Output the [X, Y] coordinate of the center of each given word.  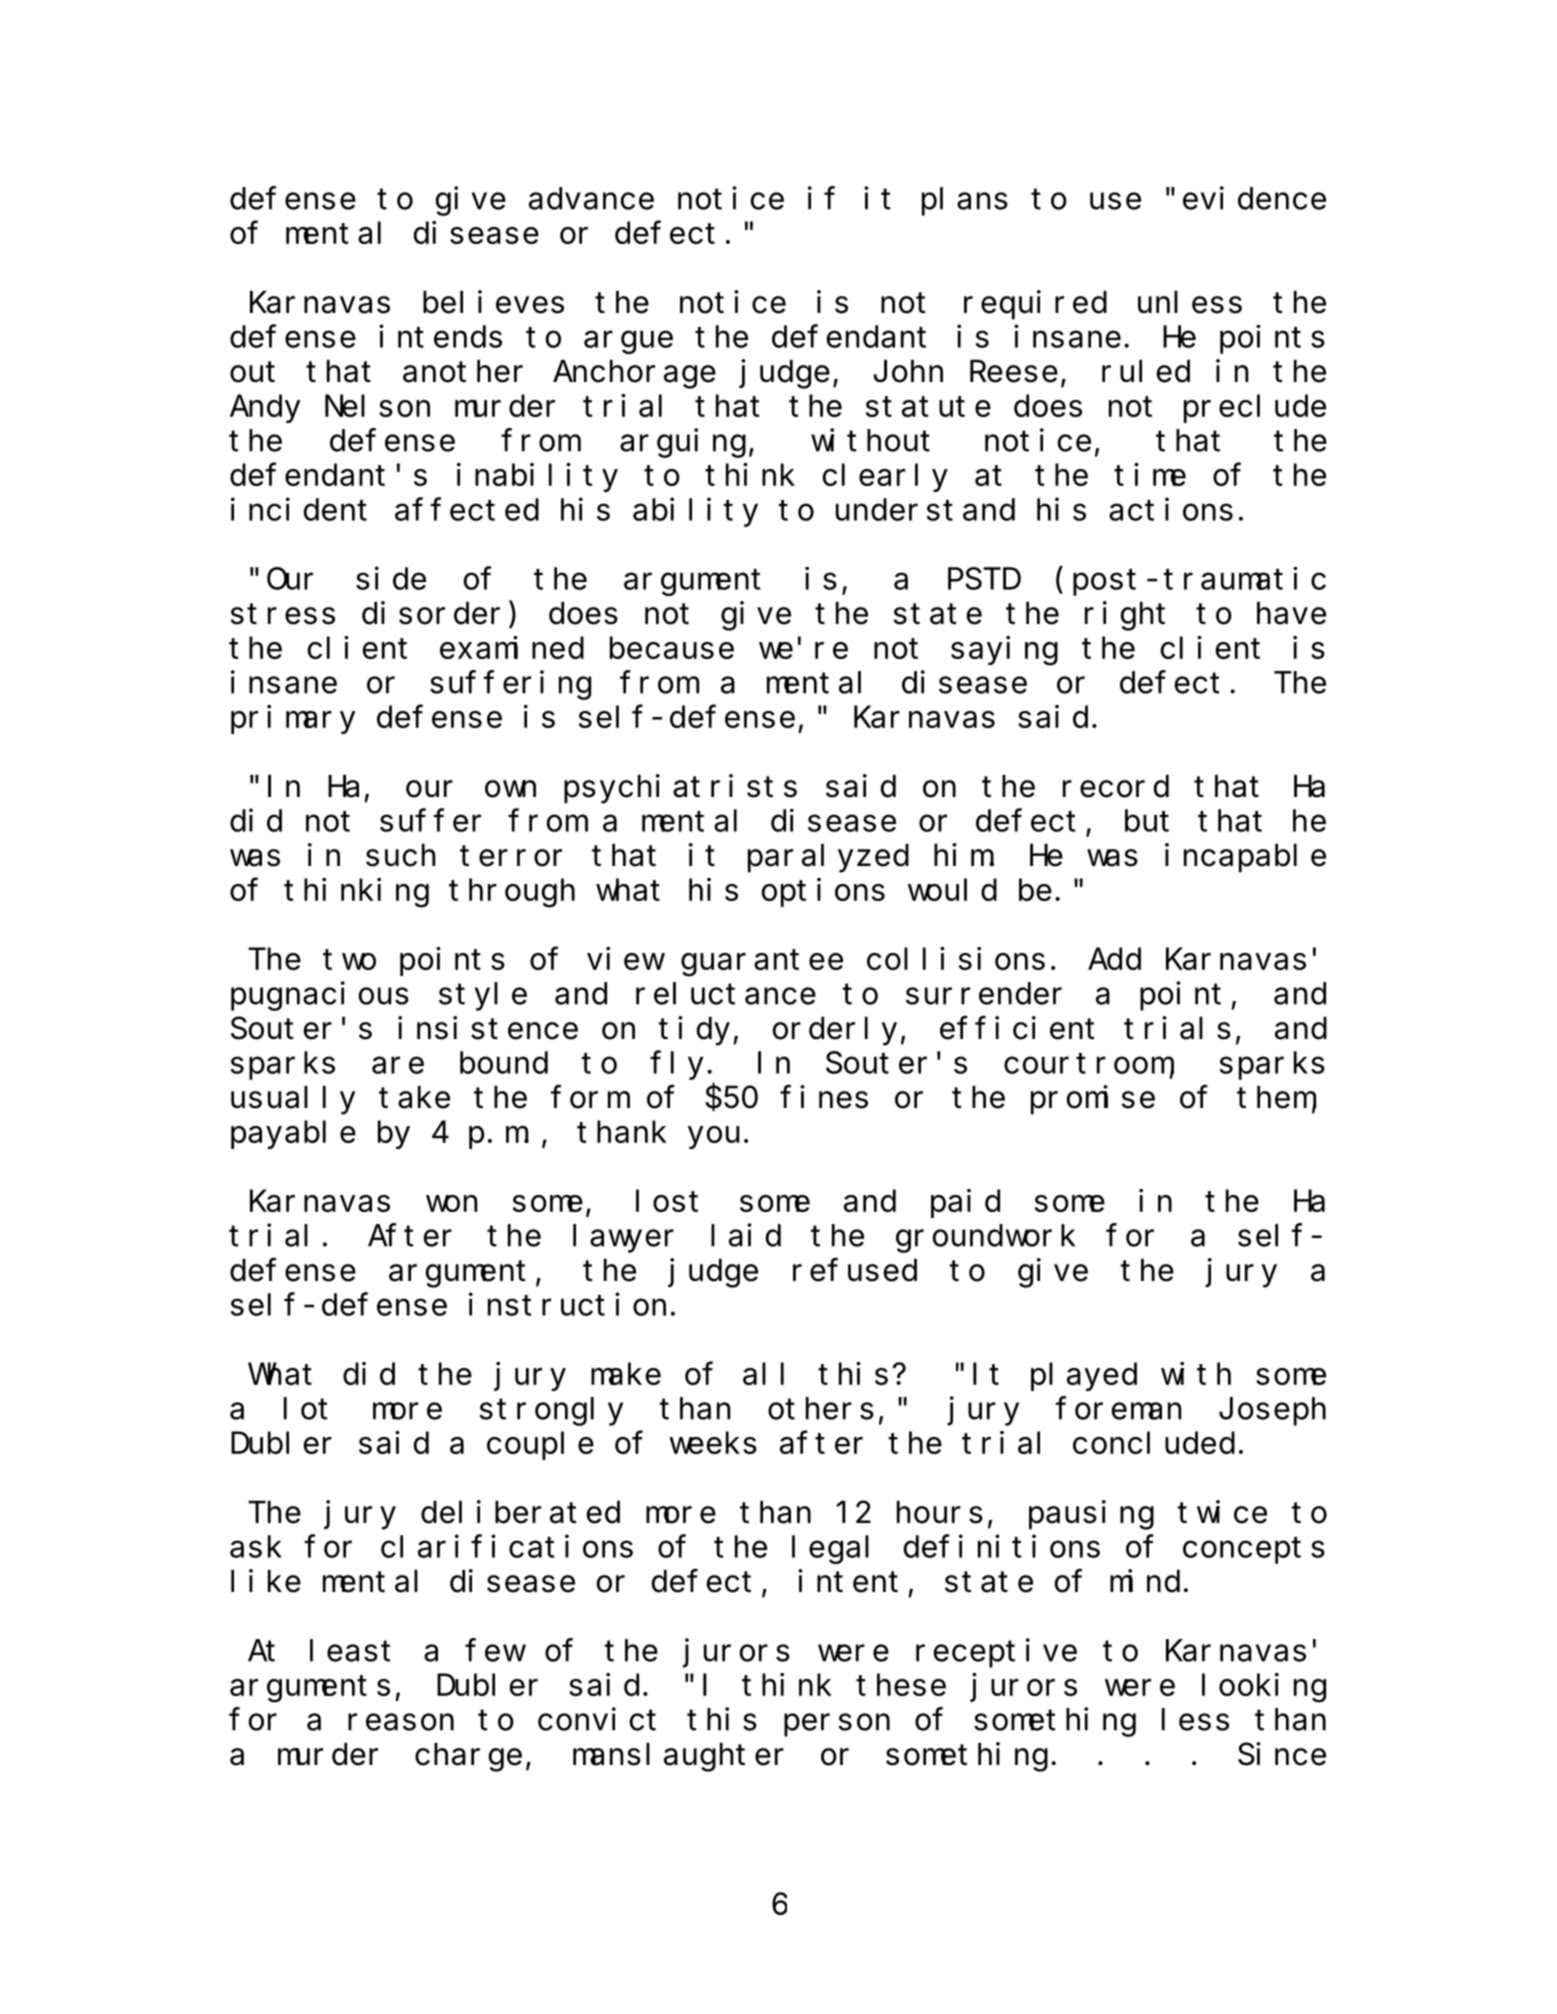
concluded [1154, 1443]
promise [1093, 1100]
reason [401, 1722]
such [401, 855]
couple [540, 1446]
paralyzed [828, 858]
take [414, 1097]
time [1150, 474]
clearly [885, 478]
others [821, 1409]
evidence [1254, 198]
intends [440, 336]
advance [591, 199]
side [391, 578]
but [1147, 821]
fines [824, 1097]
